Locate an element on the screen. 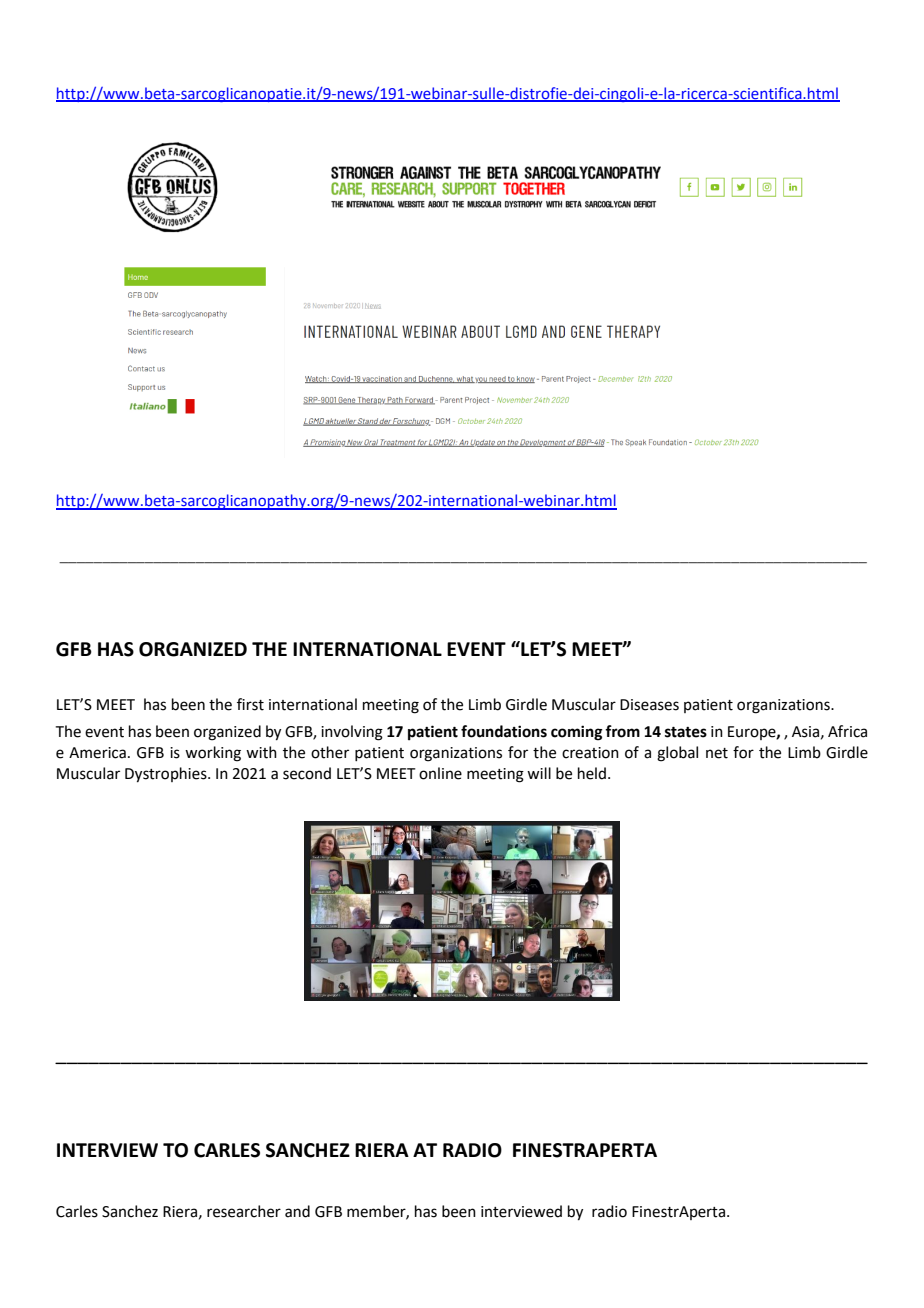 The width and height of the screenshot is (924, 1308). and is located at coordinates (297, 1211).
